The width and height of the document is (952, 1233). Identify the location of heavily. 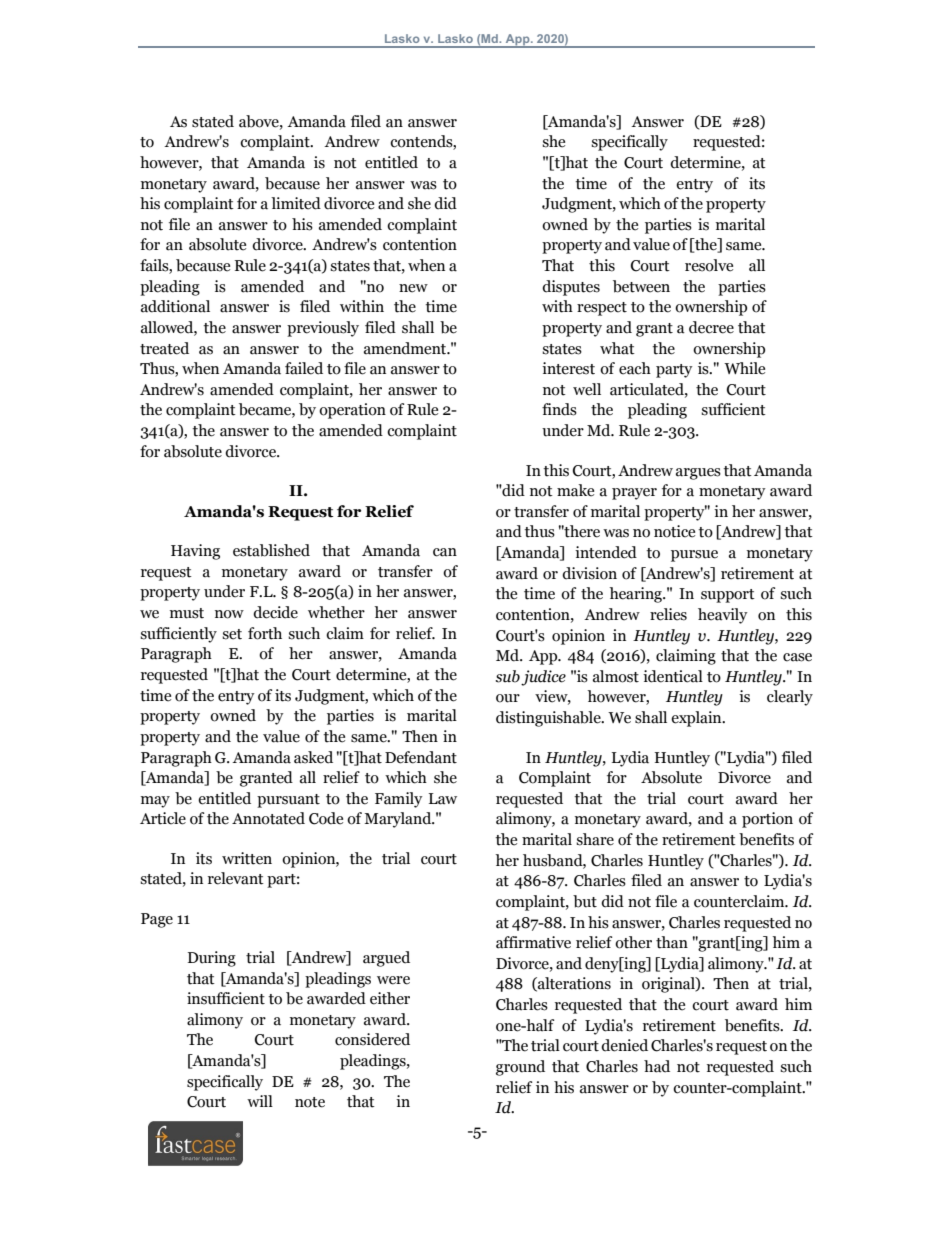
(723, 616).
